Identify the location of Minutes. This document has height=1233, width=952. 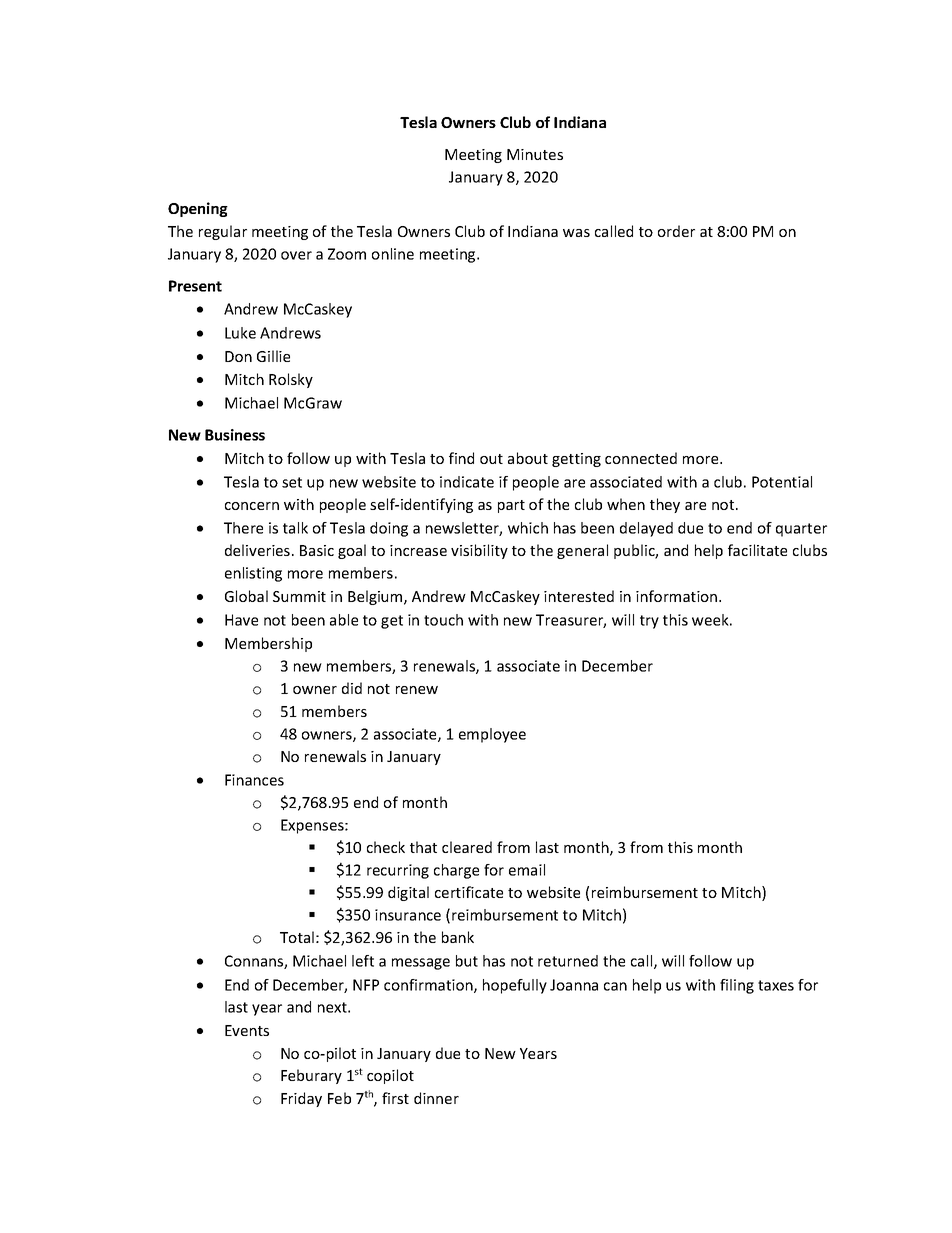
(535, 154).
